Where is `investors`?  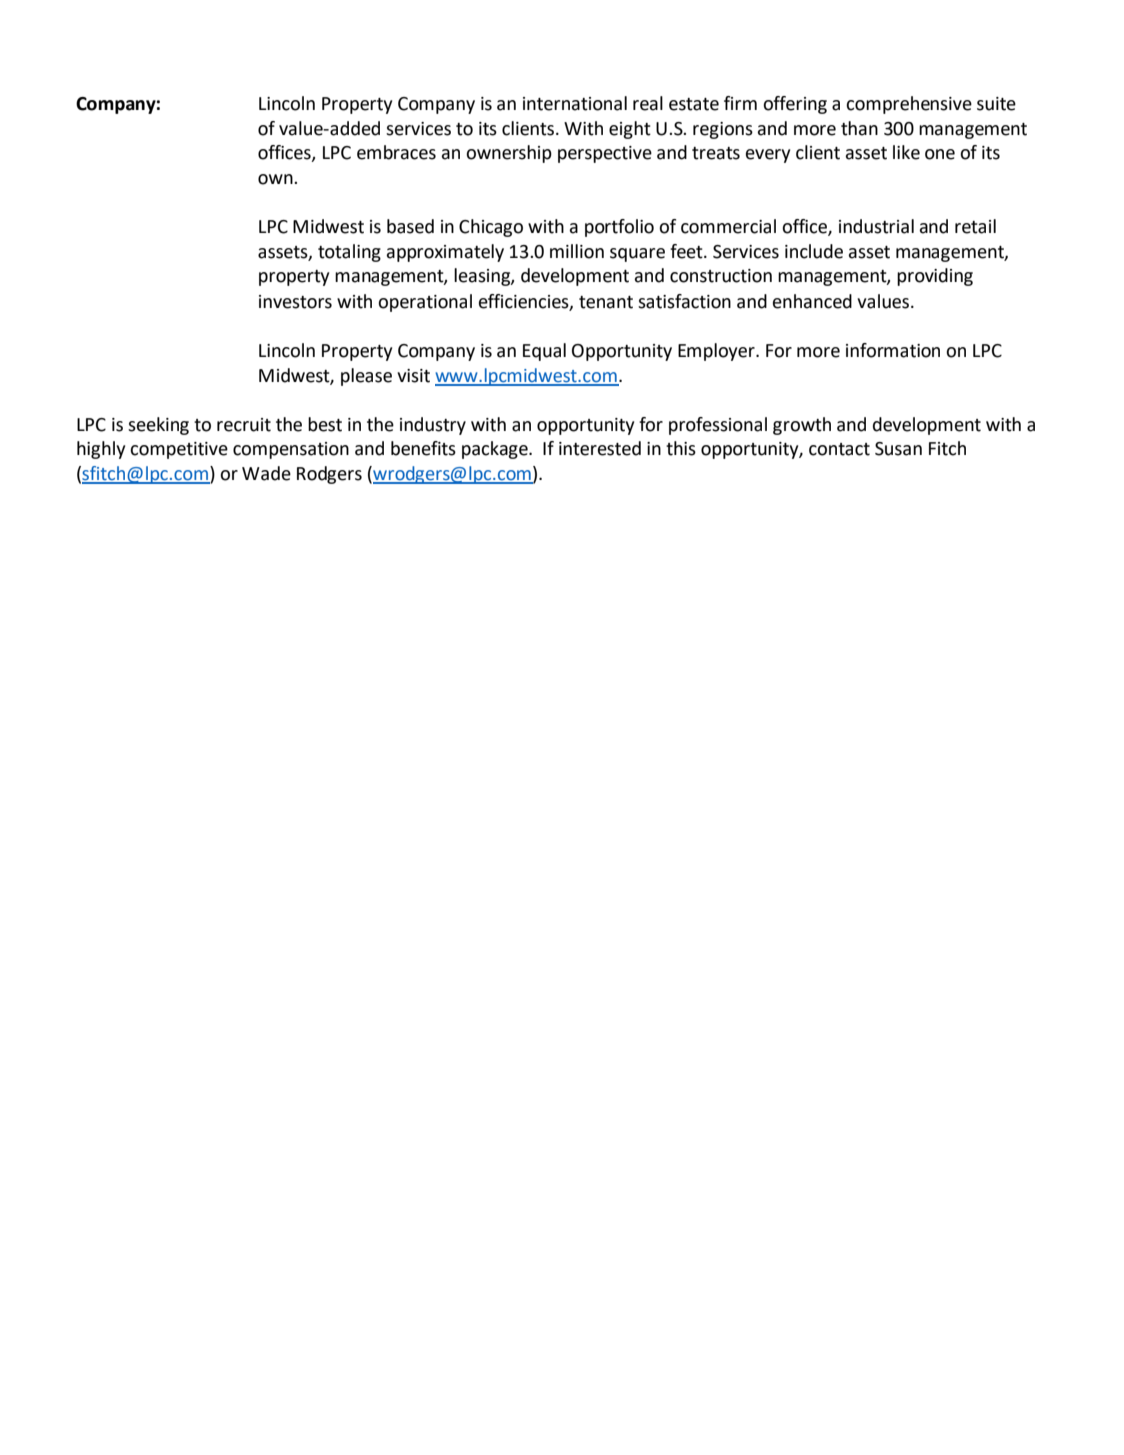 investors is located at coordinates (295, 302).
